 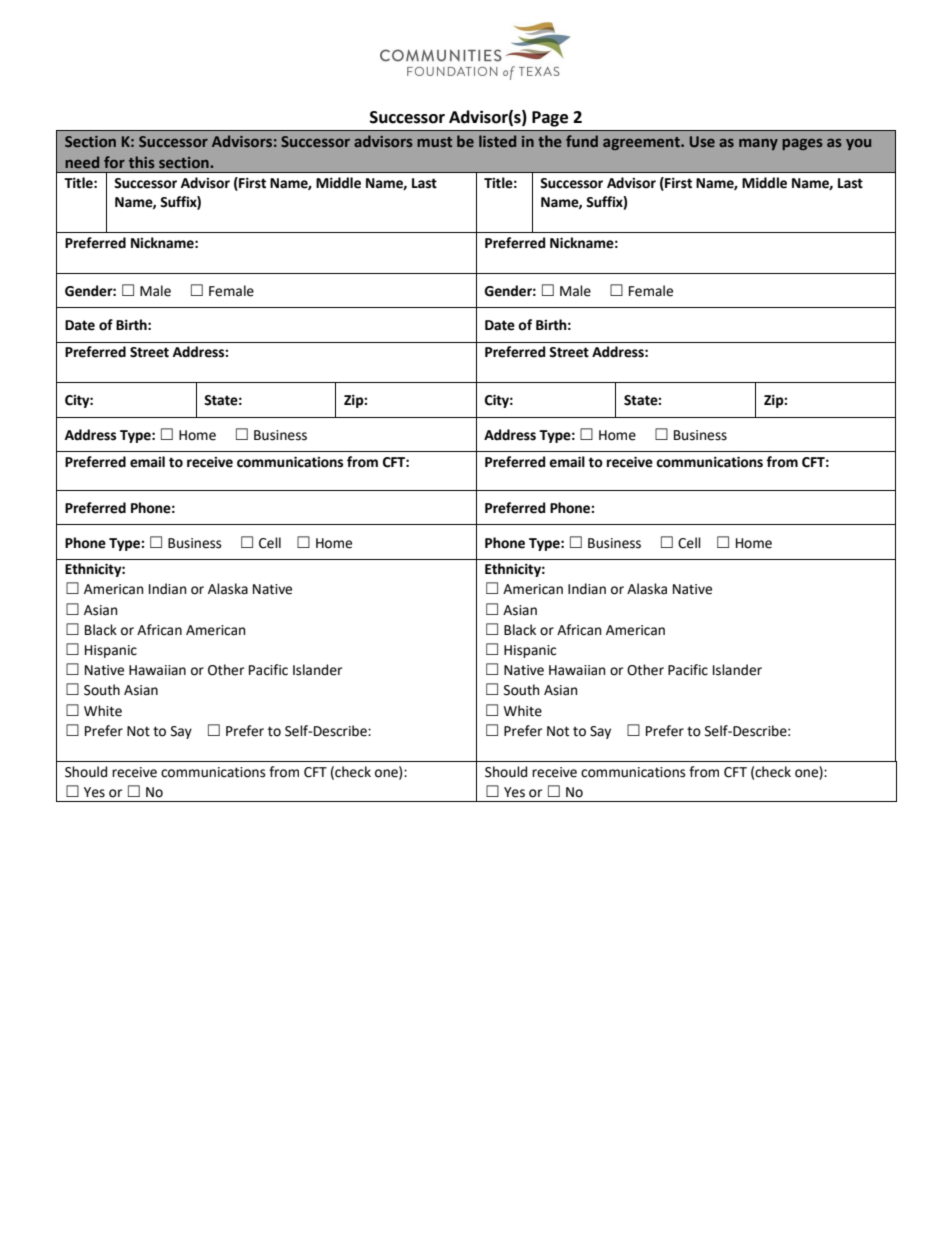 I want to click on must, so click(x=434, y=142).
